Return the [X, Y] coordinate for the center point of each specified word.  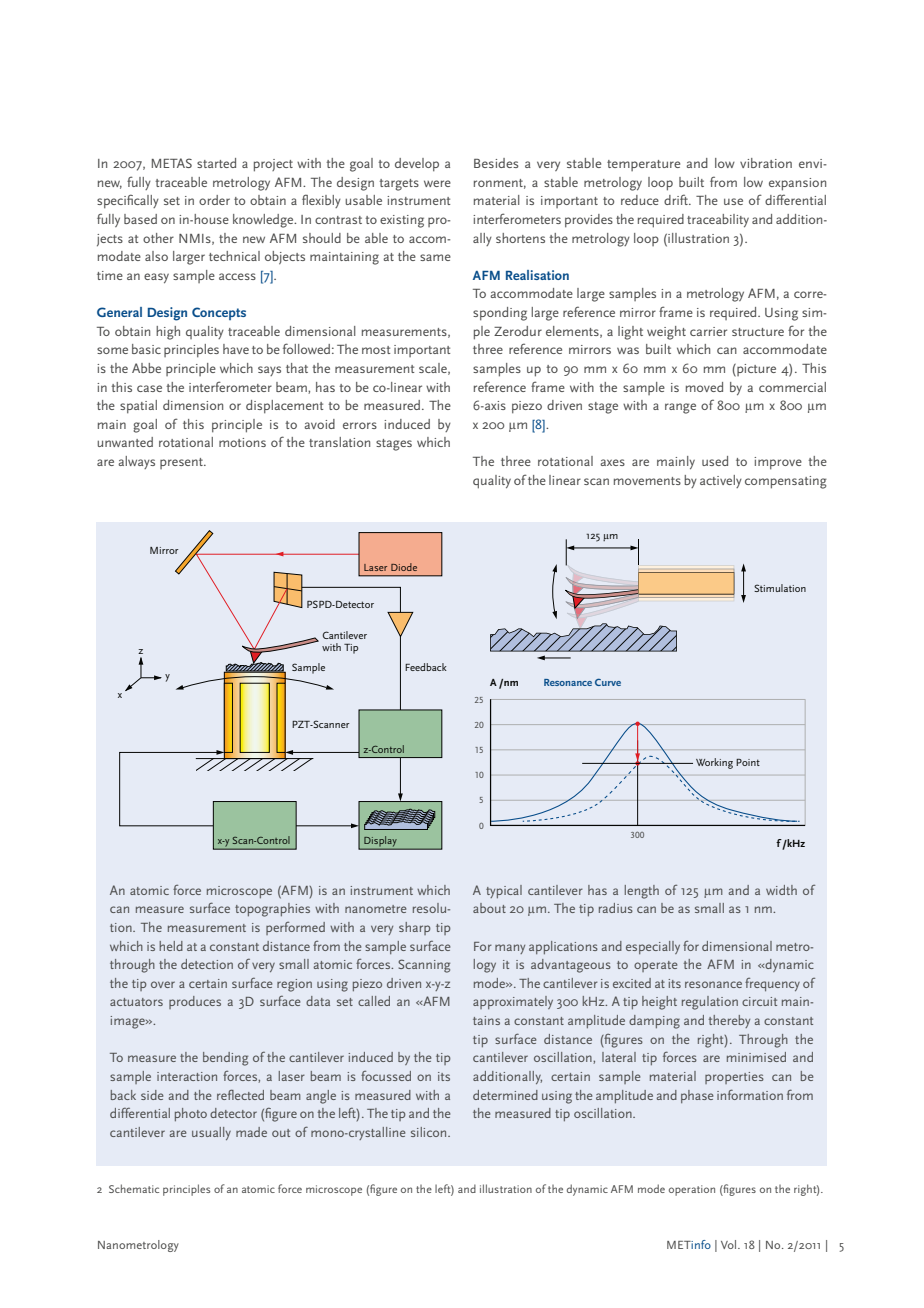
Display [380, 843]
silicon [430, 1132]
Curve [608, 682]
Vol [730, 1244]
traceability [718, 220]
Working [714, 763]
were [437, 183]
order [214, 200]
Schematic [134, 1188]
